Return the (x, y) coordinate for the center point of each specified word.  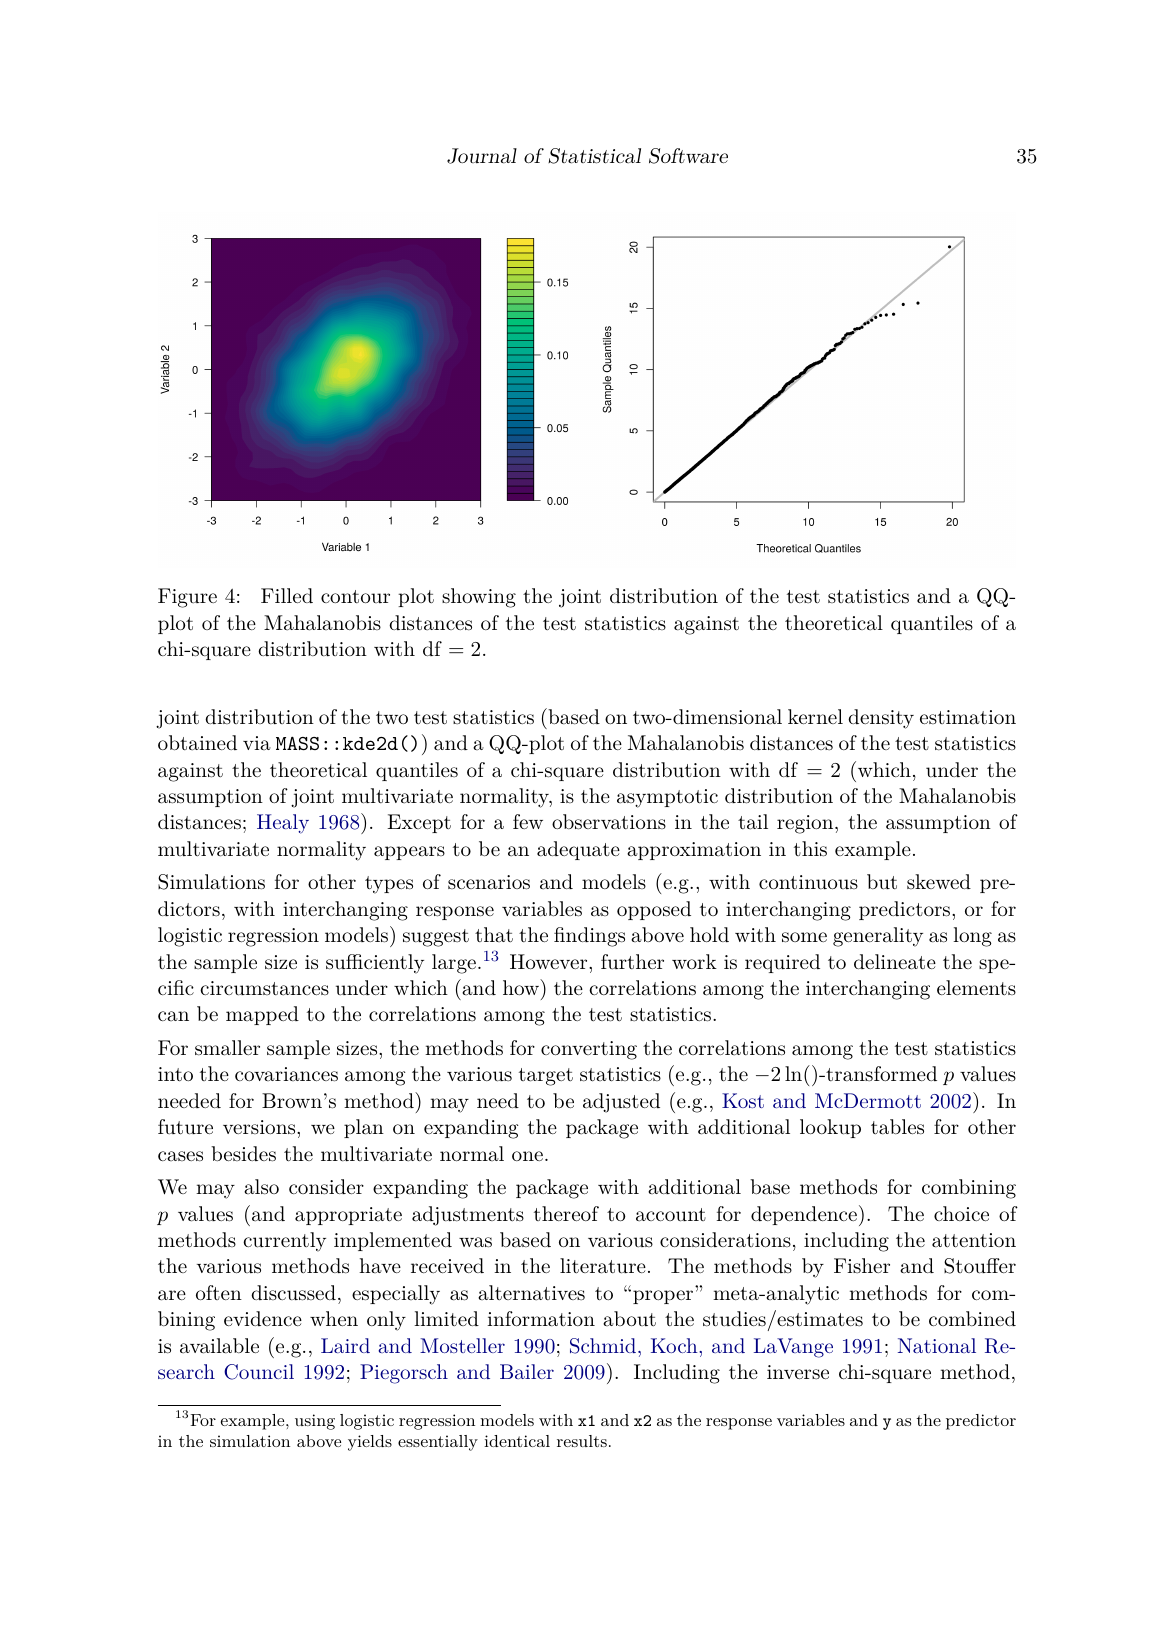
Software (688, 156)
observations (609, 822)
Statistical (594, 156)
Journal (482, 156)
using (315, 1422)
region (805, 824)
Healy (283, 824)
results (582, 1441)
